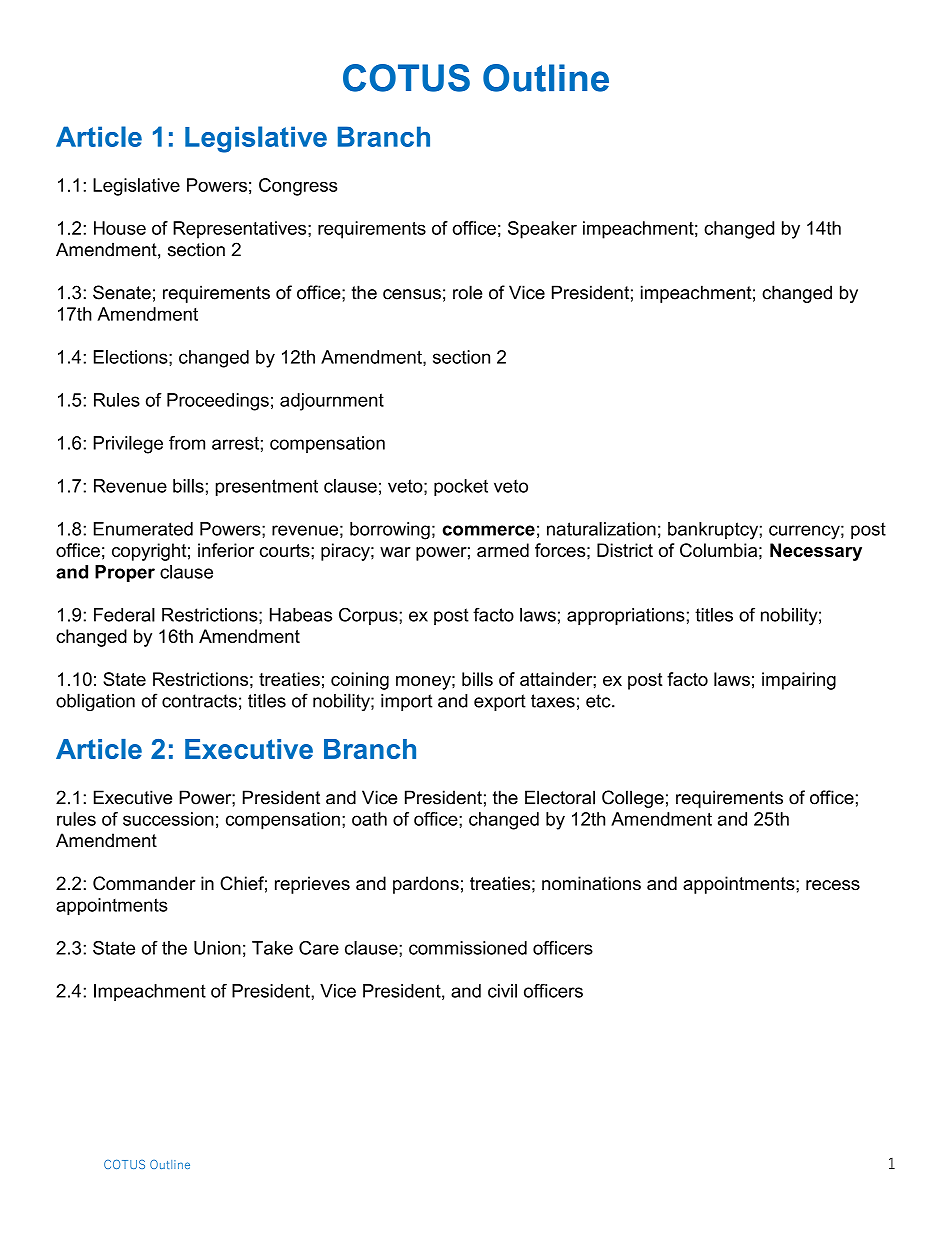 Image resolution: width=952 pixels, height=1233 pixels. What do you see at coordinates (218, 402) in the screenshot?
I see `Proceedings` at bounding box center [218, 402].
